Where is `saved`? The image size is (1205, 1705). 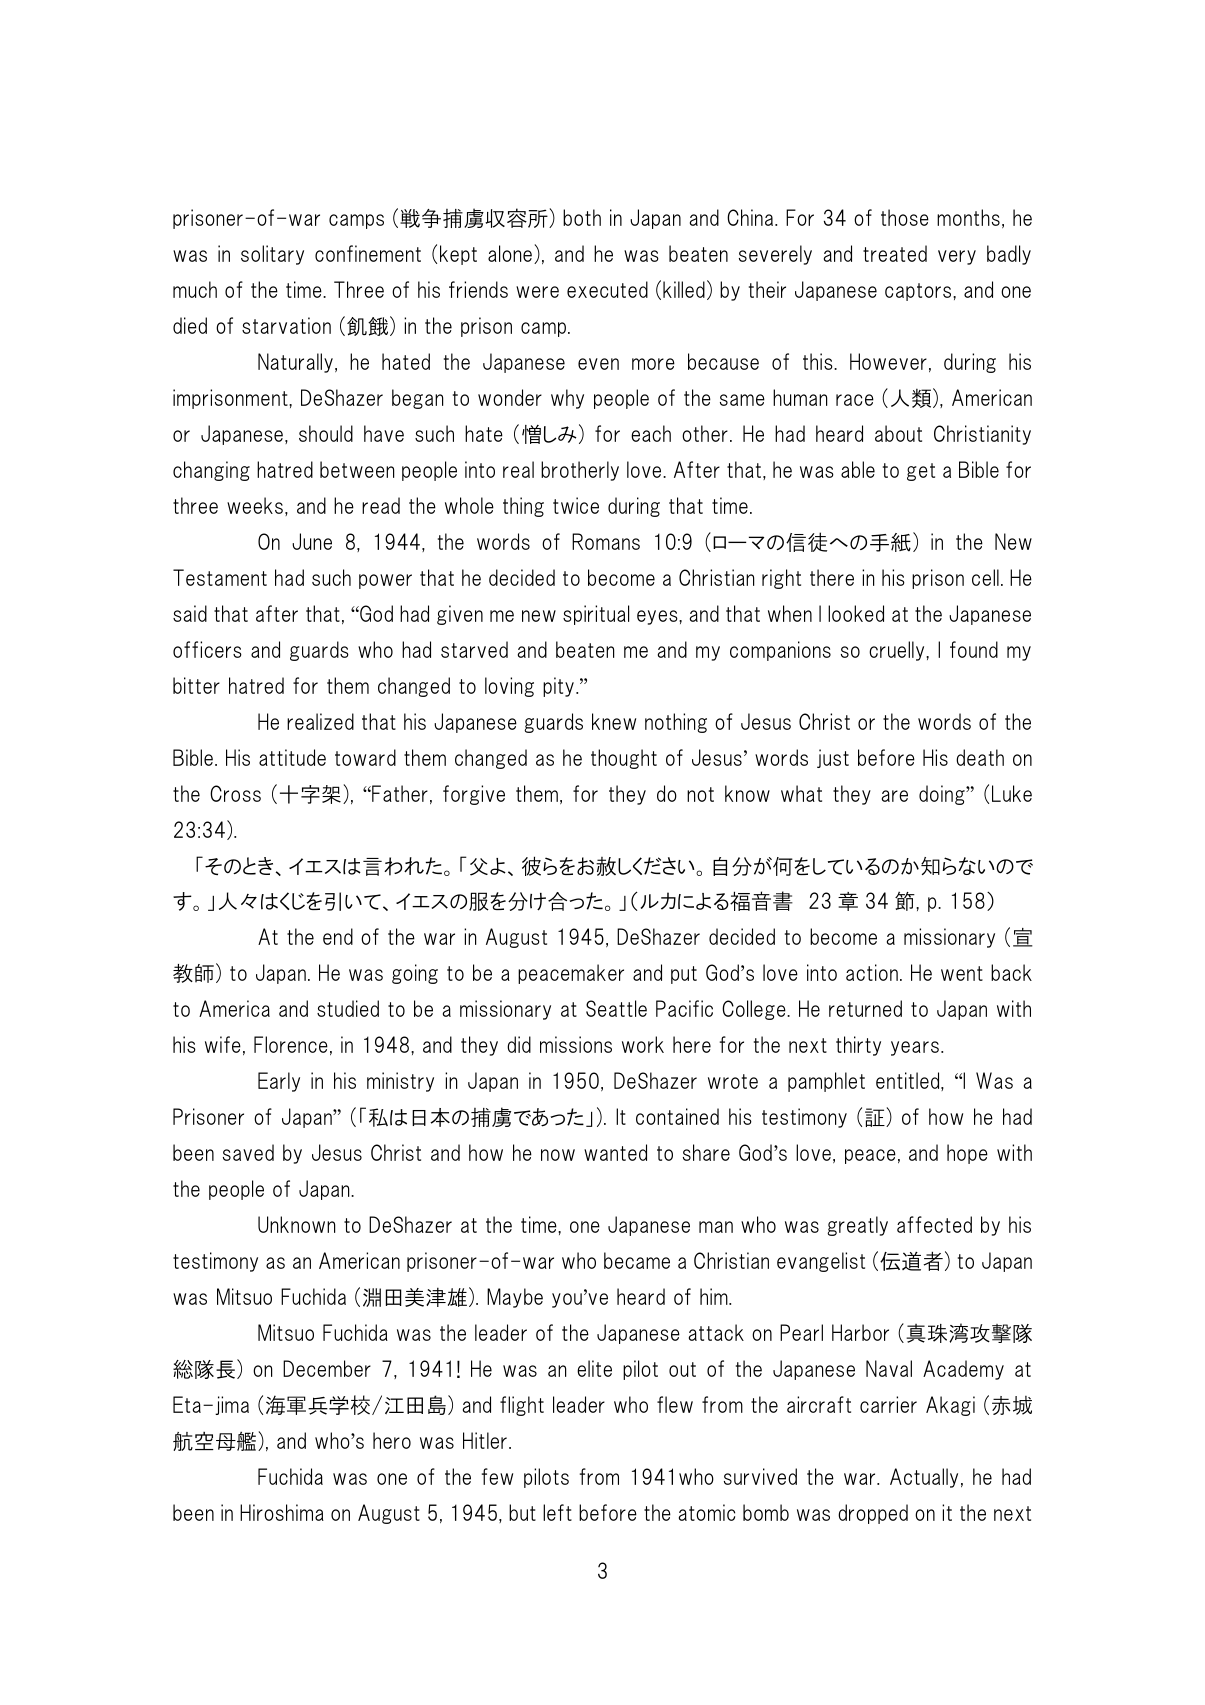
saved is located at coordinates (248, 1152).
